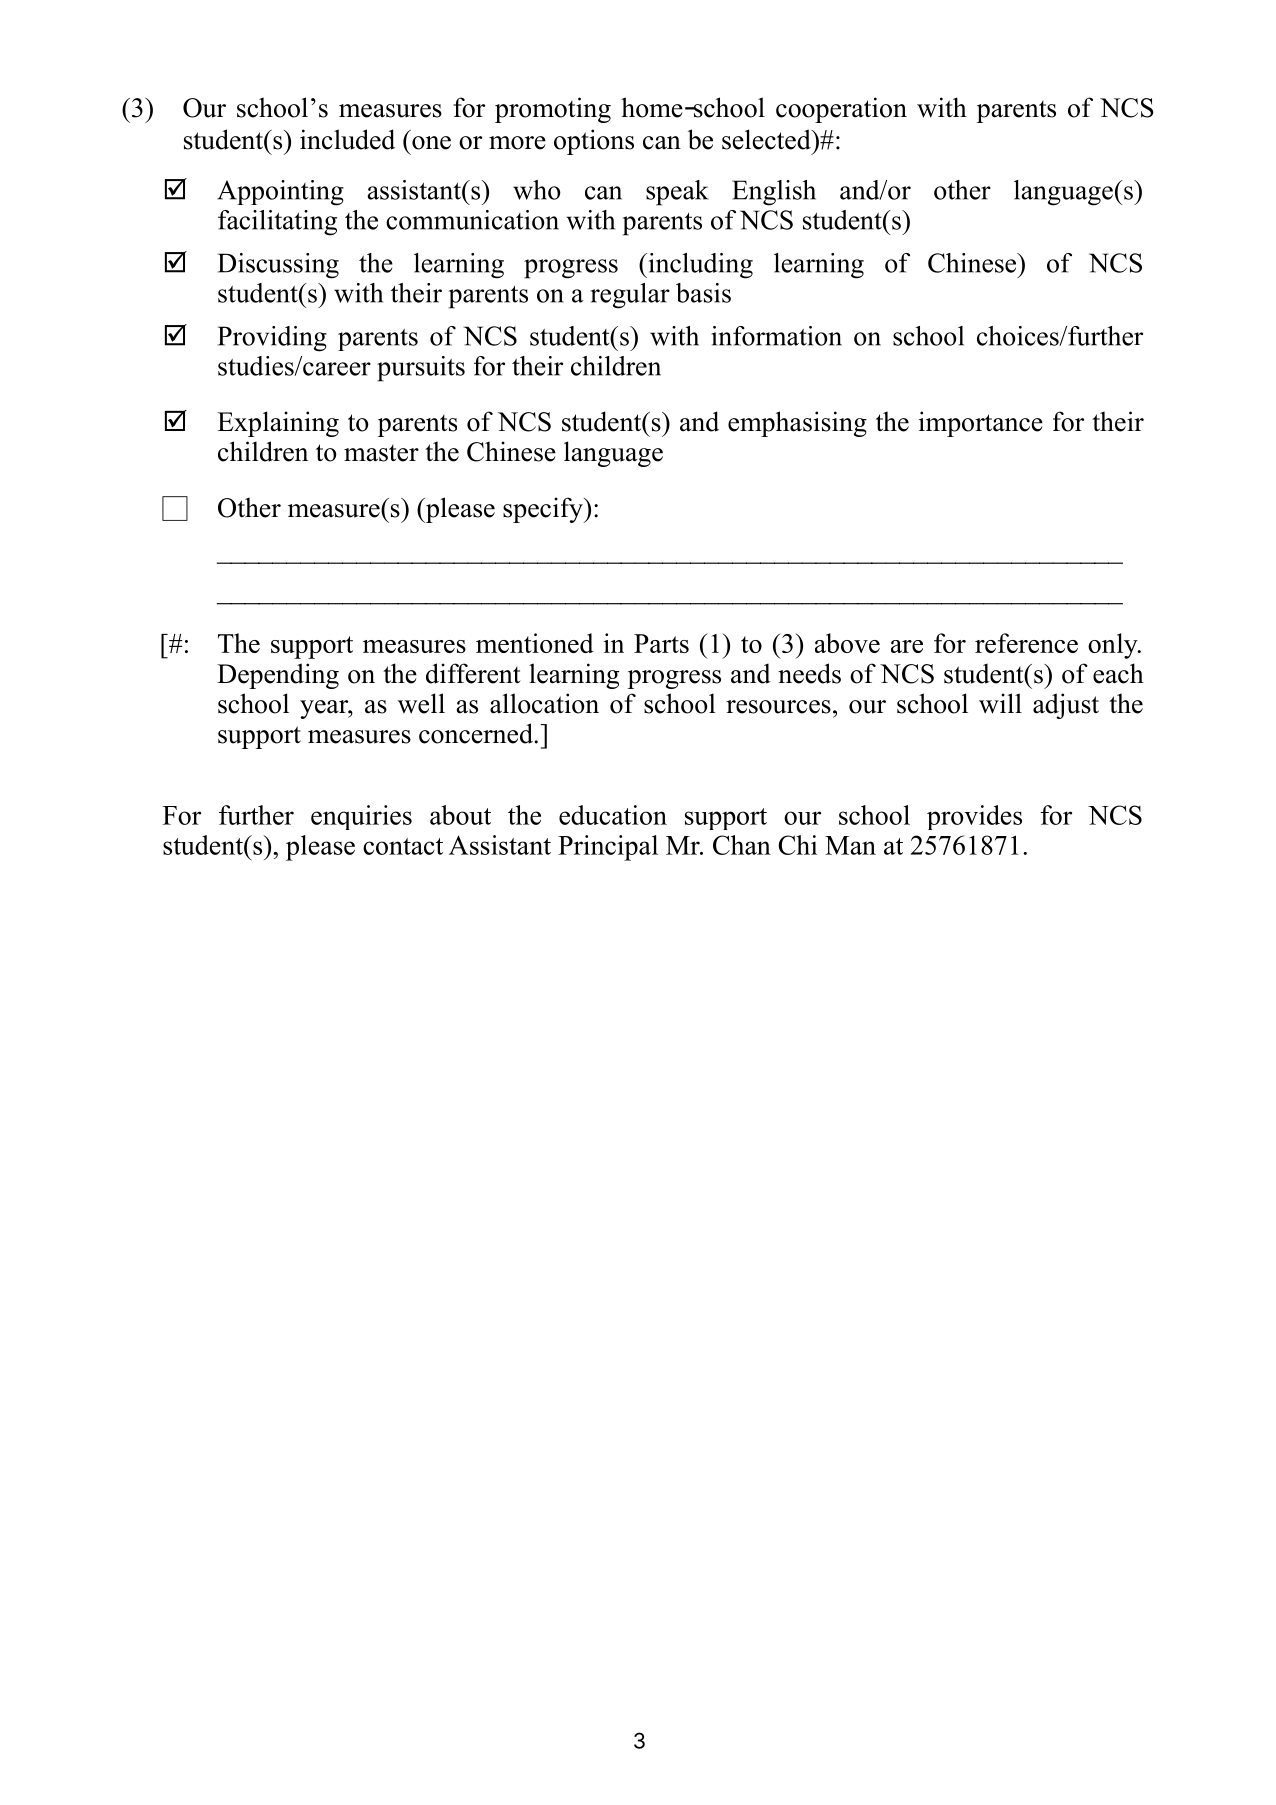  I want to click on cooperation, so click(841, 110).
